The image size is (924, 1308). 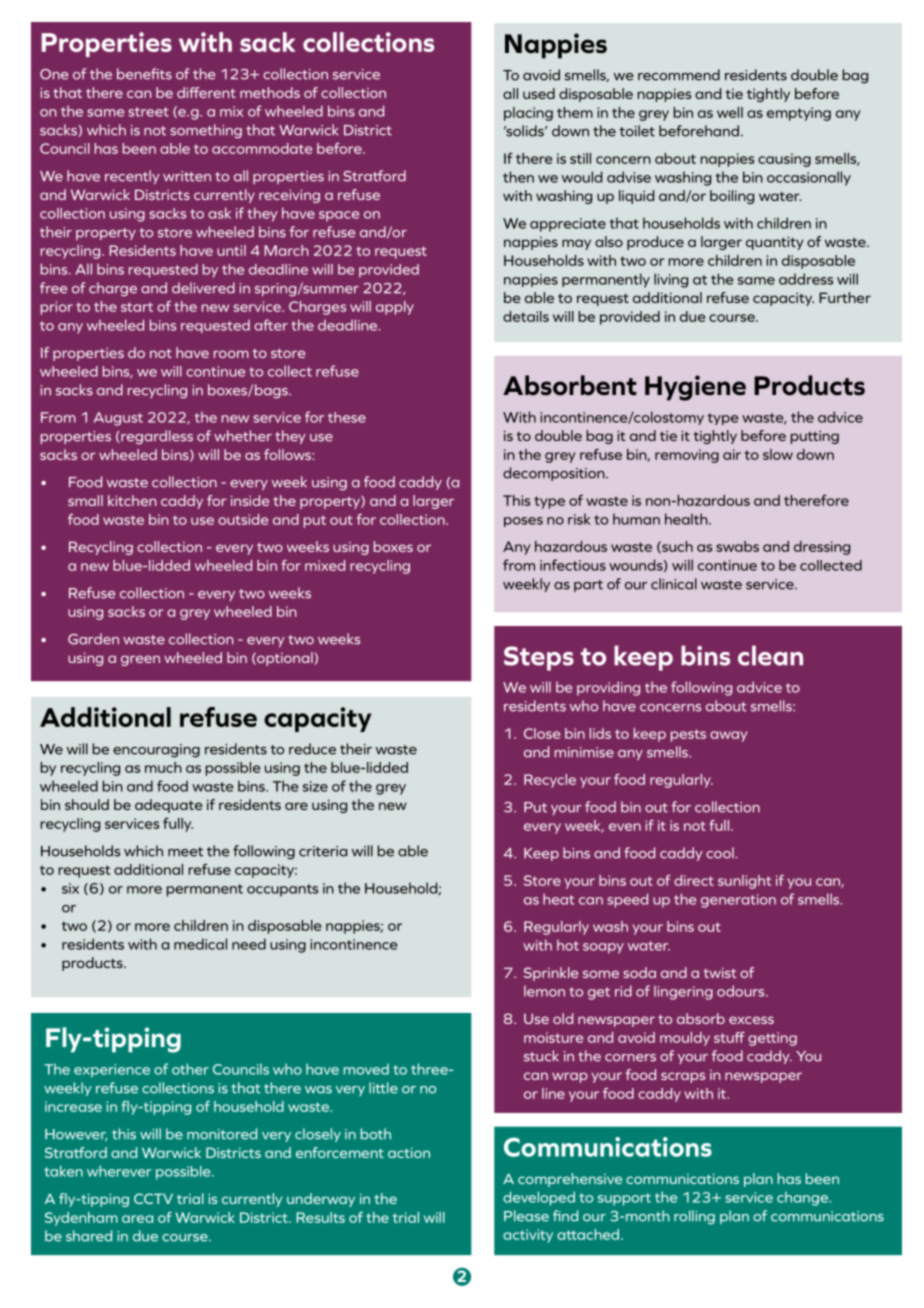 I want to click on clean, so click(x=770, y=655).
